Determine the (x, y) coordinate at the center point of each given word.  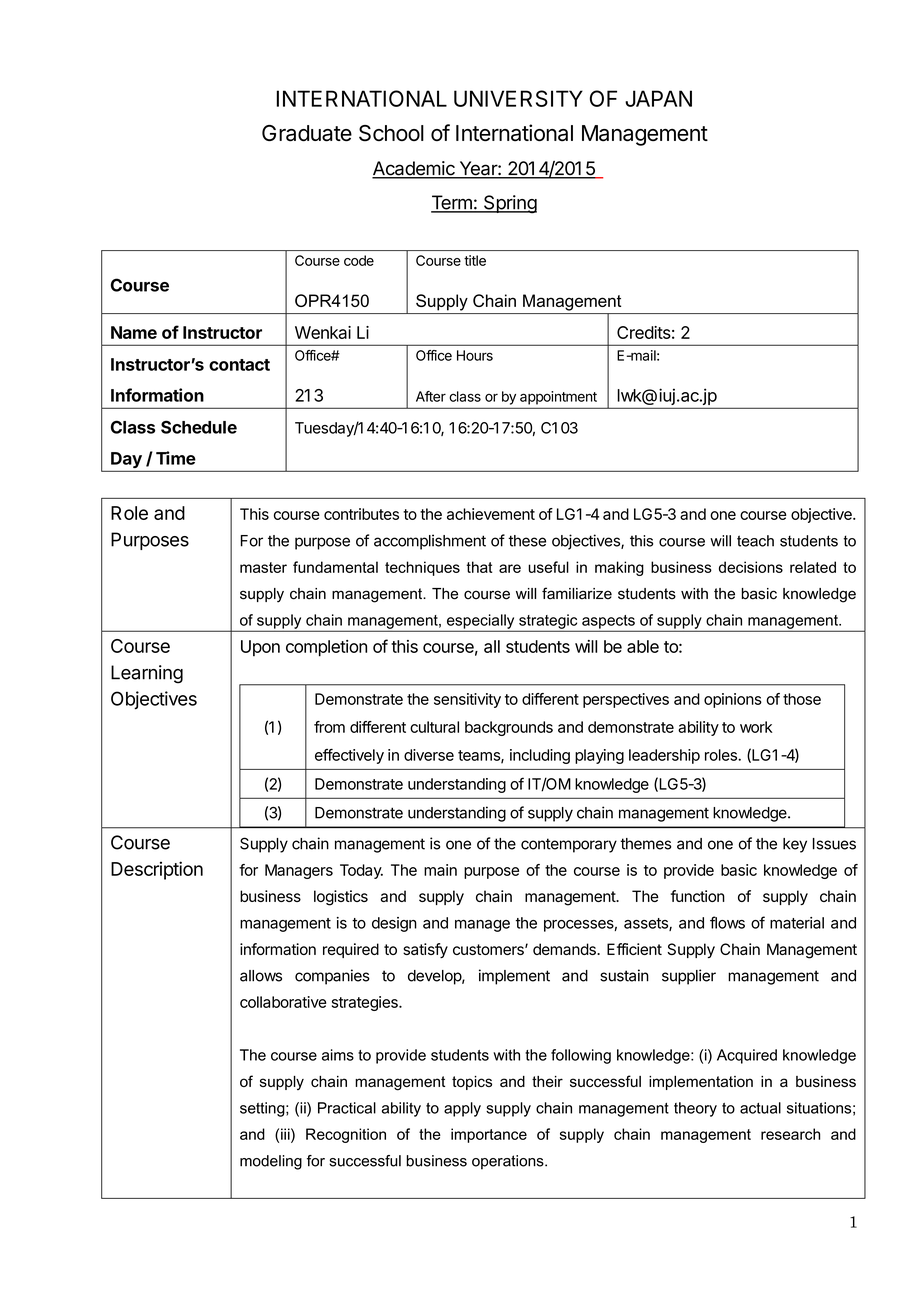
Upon (260, 648)
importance (489, 1135)
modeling (271, 1162)
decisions (751, 567)
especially (481, 622)
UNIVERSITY (518, 98)
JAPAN (658, 98)
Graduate (307, 133)
